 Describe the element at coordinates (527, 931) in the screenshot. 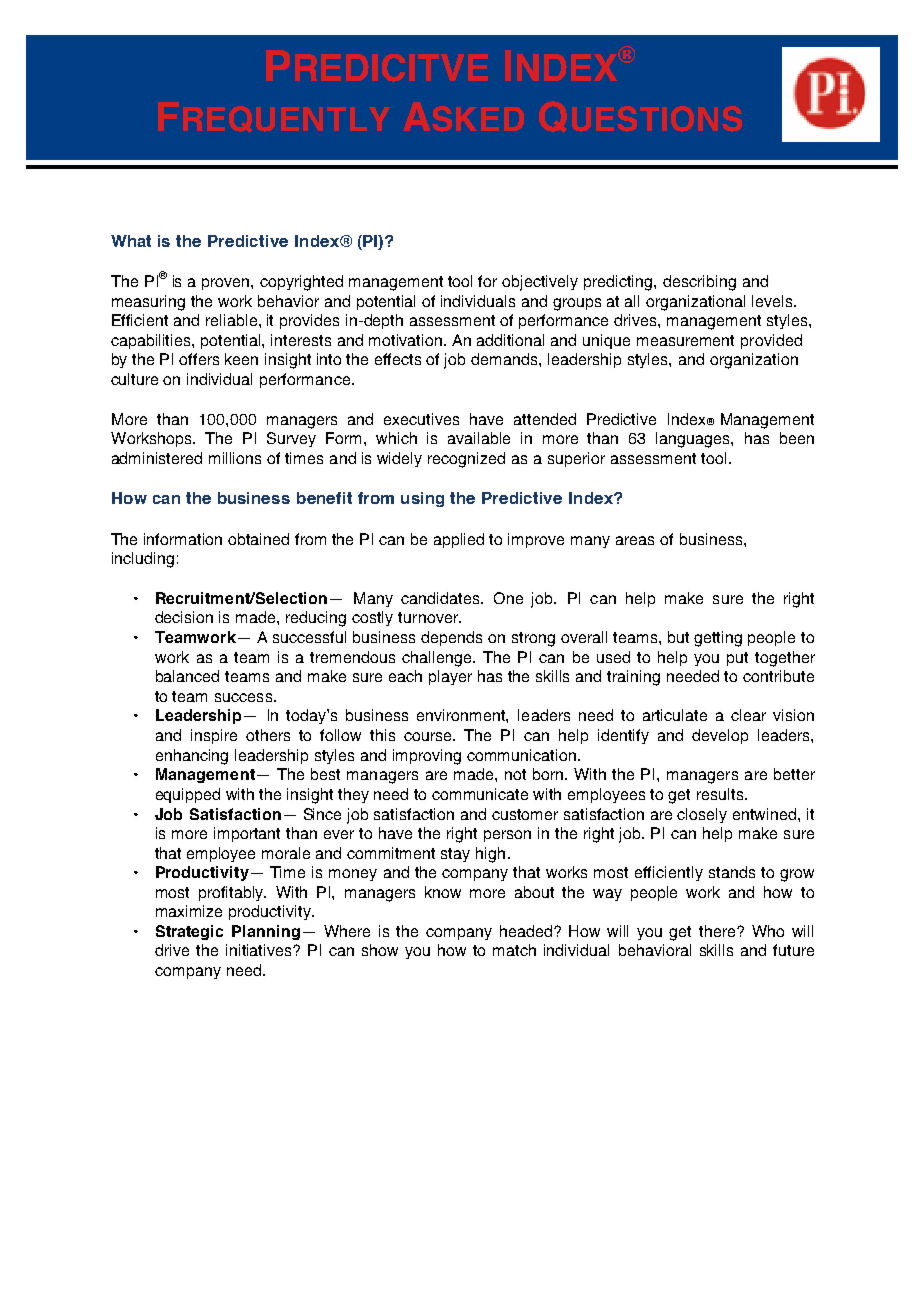

I see `headed` at that location.
